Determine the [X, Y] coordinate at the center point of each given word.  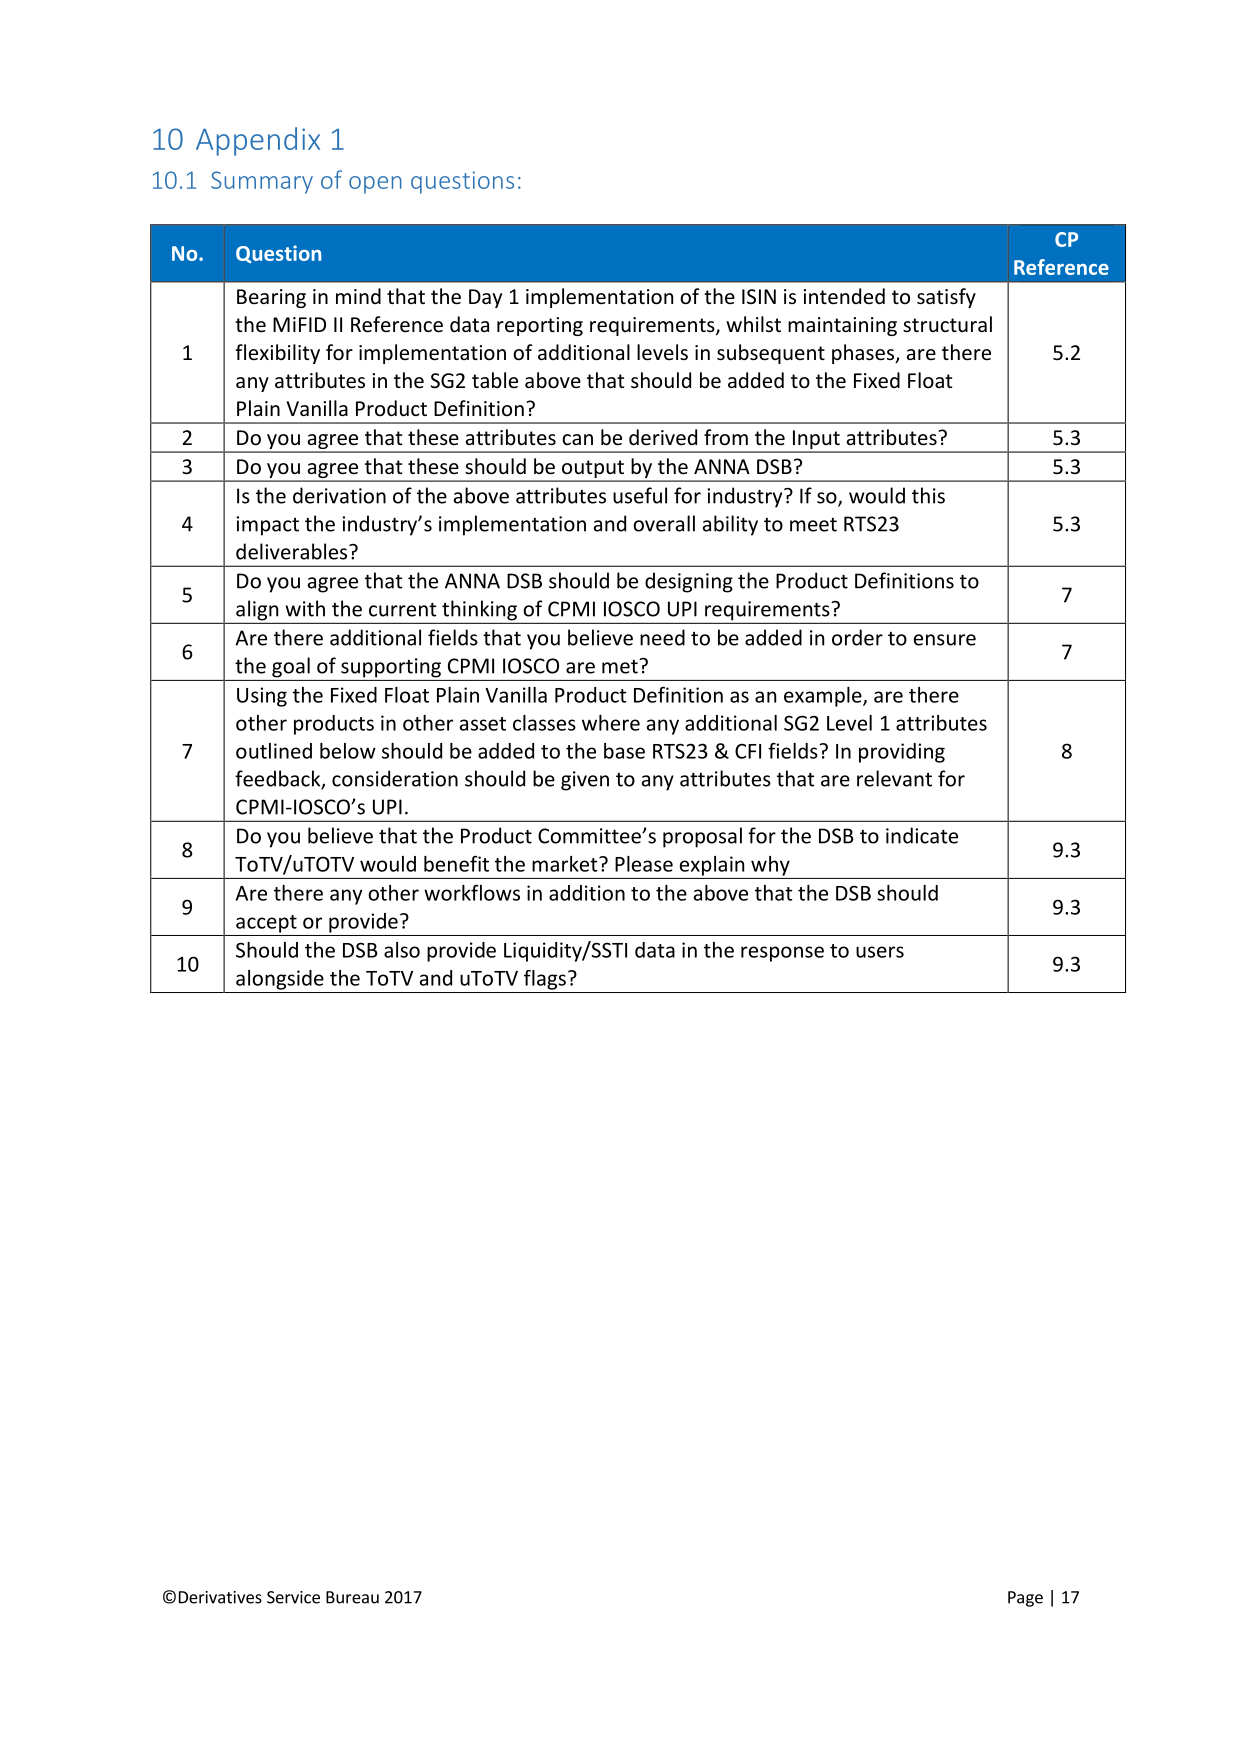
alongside [280, 980]
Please [644, 864]
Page [1025, 1599]
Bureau [352, 1597]
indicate [922, 835]
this [928, 495]
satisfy [946, 298]
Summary [262, 182]
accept [266, 924]
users [880, 952]
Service [293, 1597]
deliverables [293, 551]
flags [545, 980]
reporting [540, 326]
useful [640, 495]
